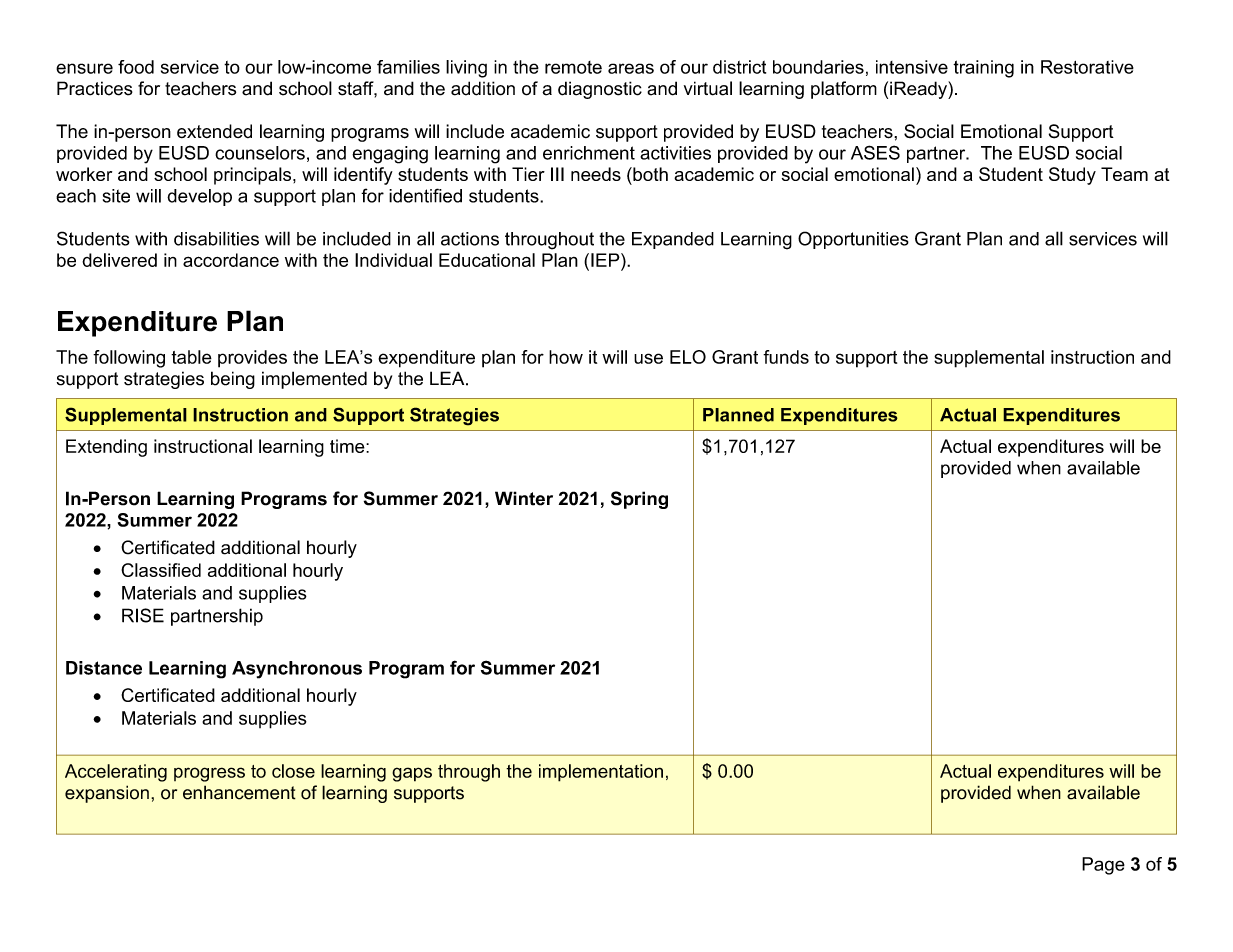 The image size is (1233, 952). What do you see at coordinates (191, 357) in the document?
I see `table` at bounding box center [191, 357].
